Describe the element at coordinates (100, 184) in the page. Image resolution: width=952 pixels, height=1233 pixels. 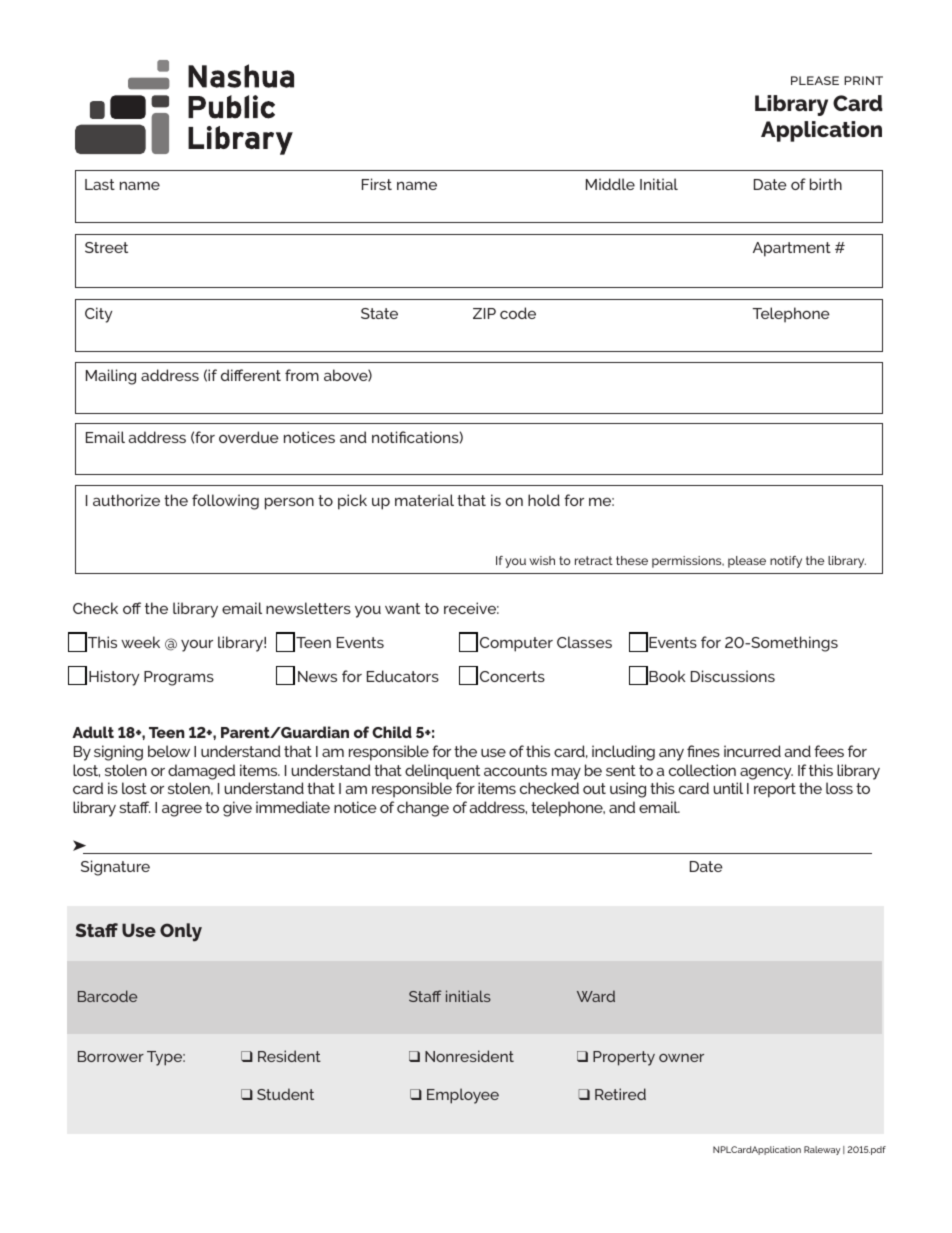
I see `Last` at that location.
